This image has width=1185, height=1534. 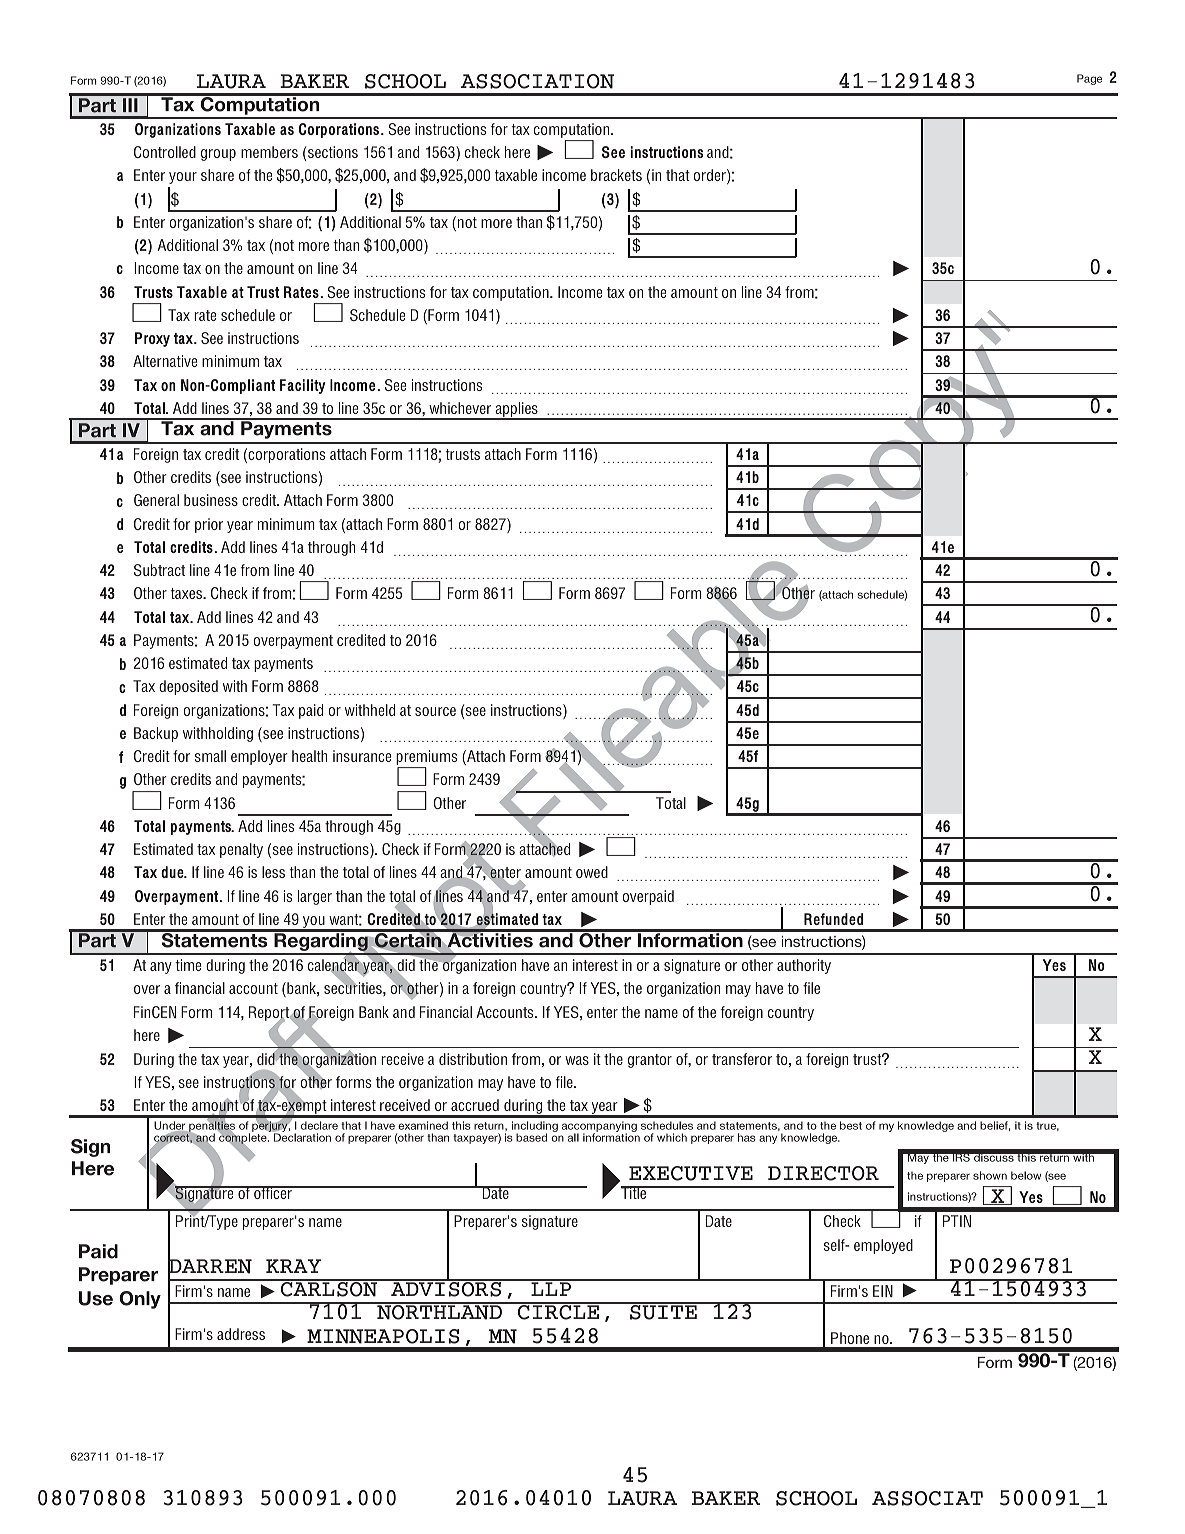 What do you see at coordinates (558, 1311) in the image?
I see `CIRCLE` at bounding box center [558, 1311].
